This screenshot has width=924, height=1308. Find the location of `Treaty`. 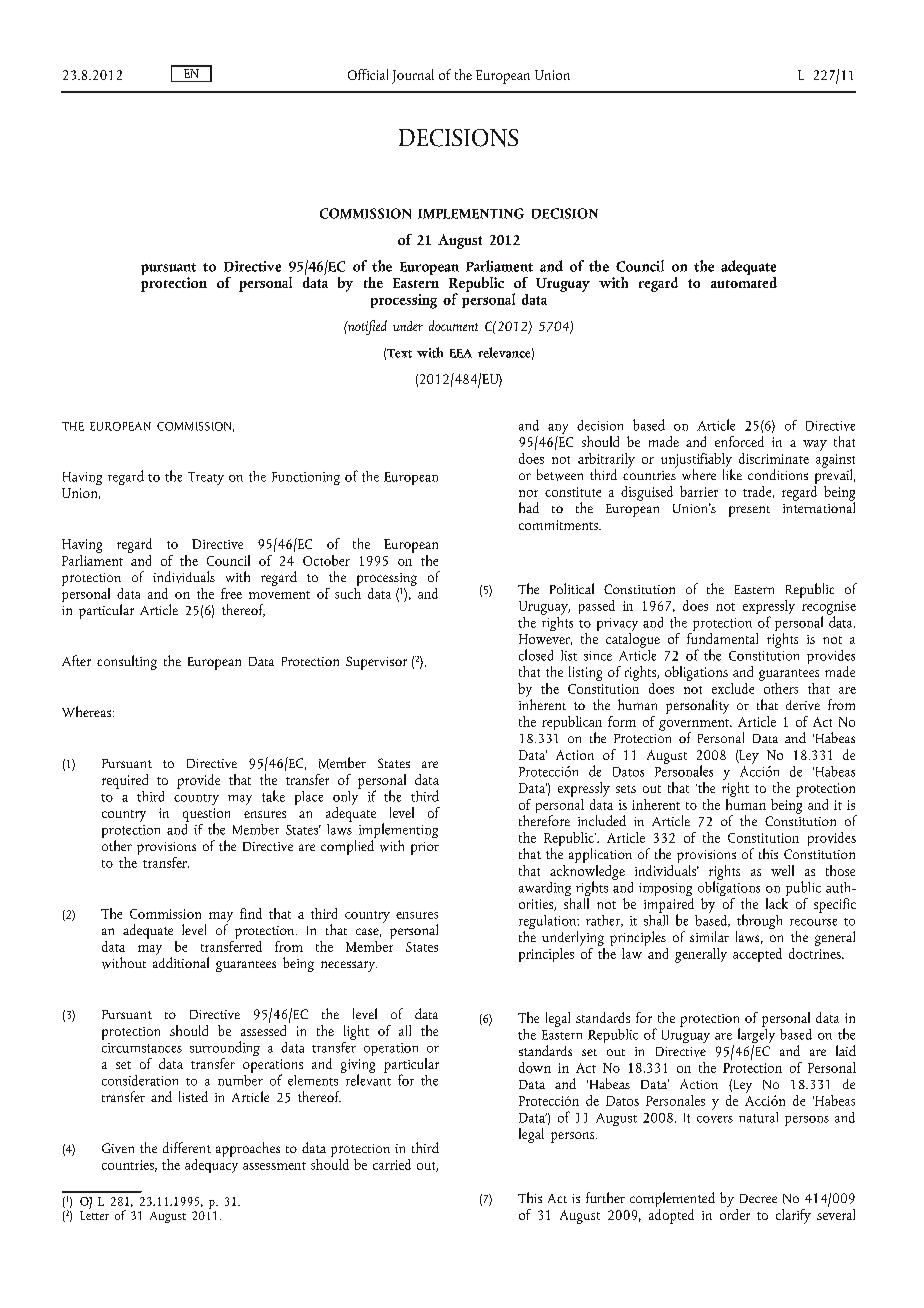

Treaty is located at coordinates (206, 478).
